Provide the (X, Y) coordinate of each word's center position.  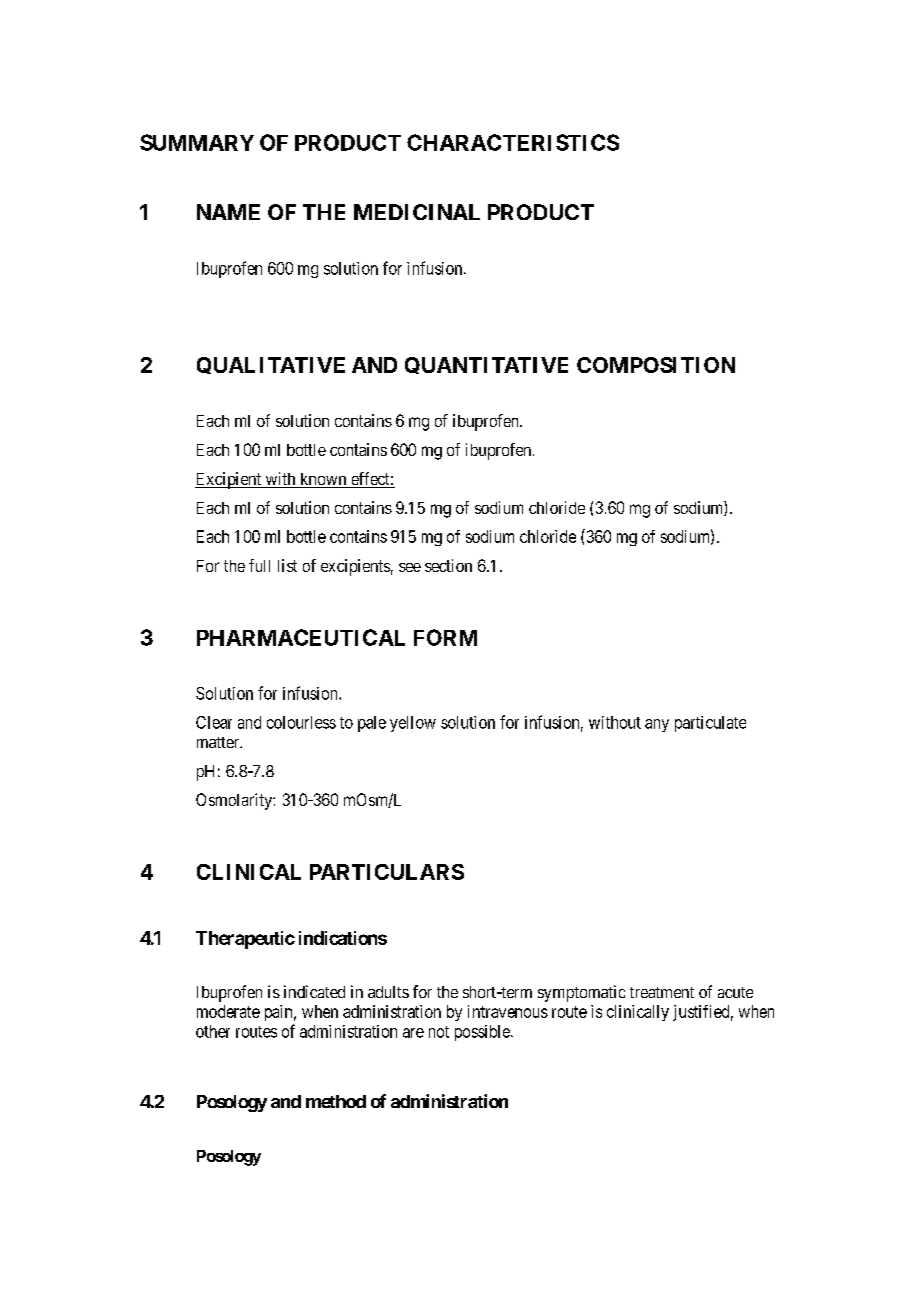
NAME (228, 212)
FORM (445, 637)
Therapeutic (245, 940)
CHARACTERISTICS (513, 142)
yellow (413, 724)
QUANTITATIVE (486, 365)
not (439, 1032)
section (448, 565)
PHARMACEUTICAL (301, 637)
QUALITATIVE (271, 365)
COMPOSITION (656, 365)
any (657, 725)
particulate (710, 724)
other (213, 1031)
